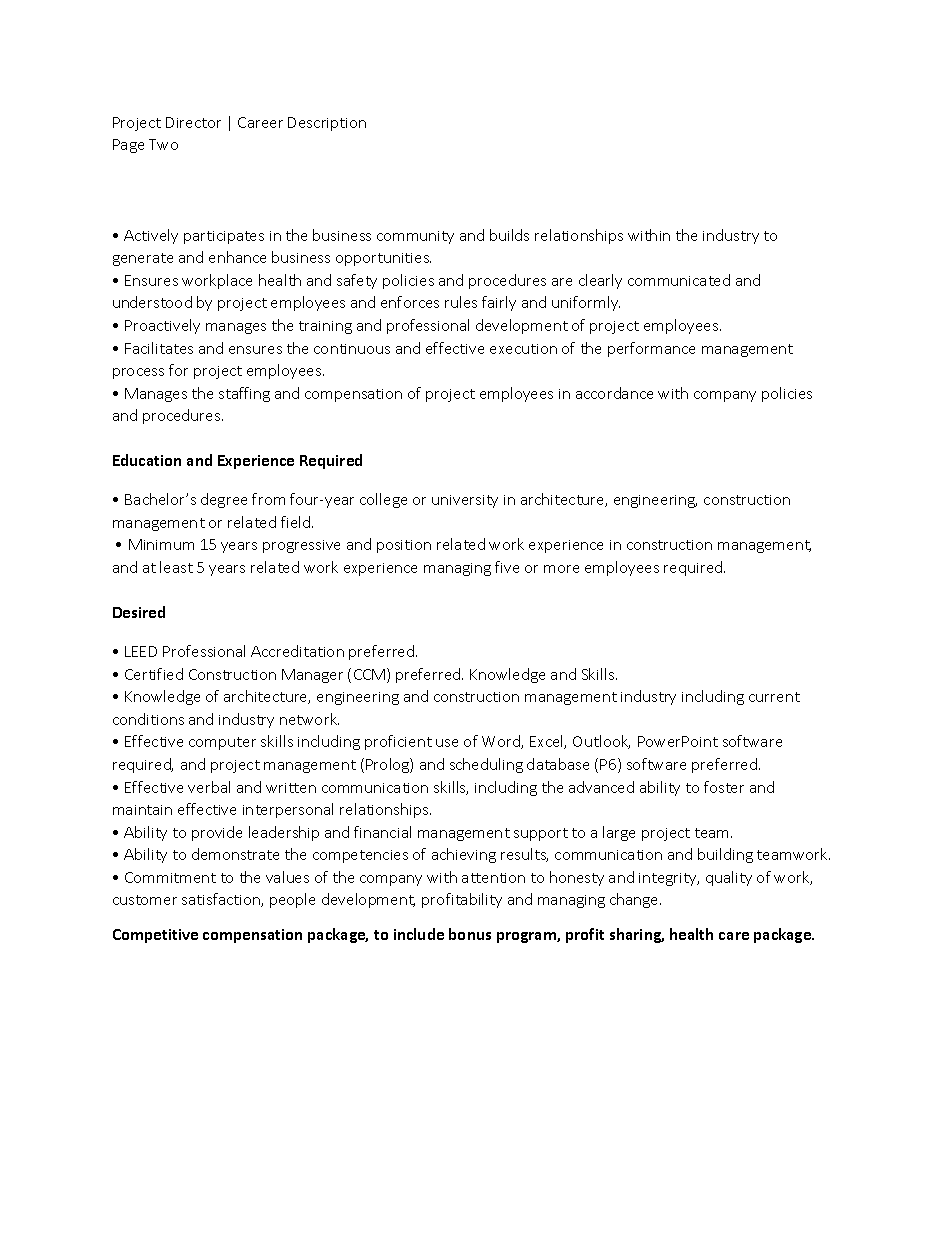  Describe the element at coordinates (470, 934) in the screenshot. I see `bonus` at that location.
